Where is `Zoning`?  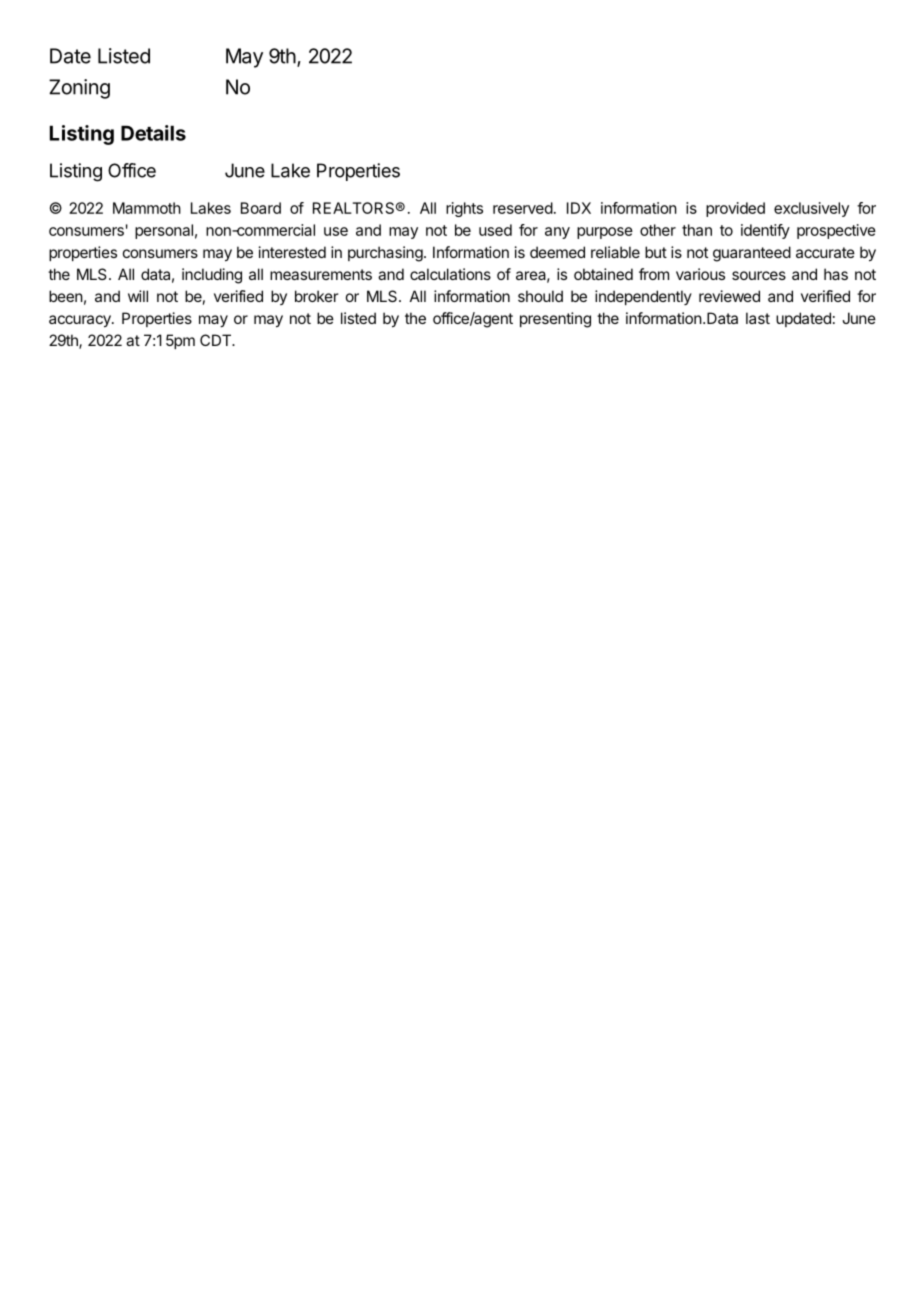
Zoning is located at coordinates (79, 89).
